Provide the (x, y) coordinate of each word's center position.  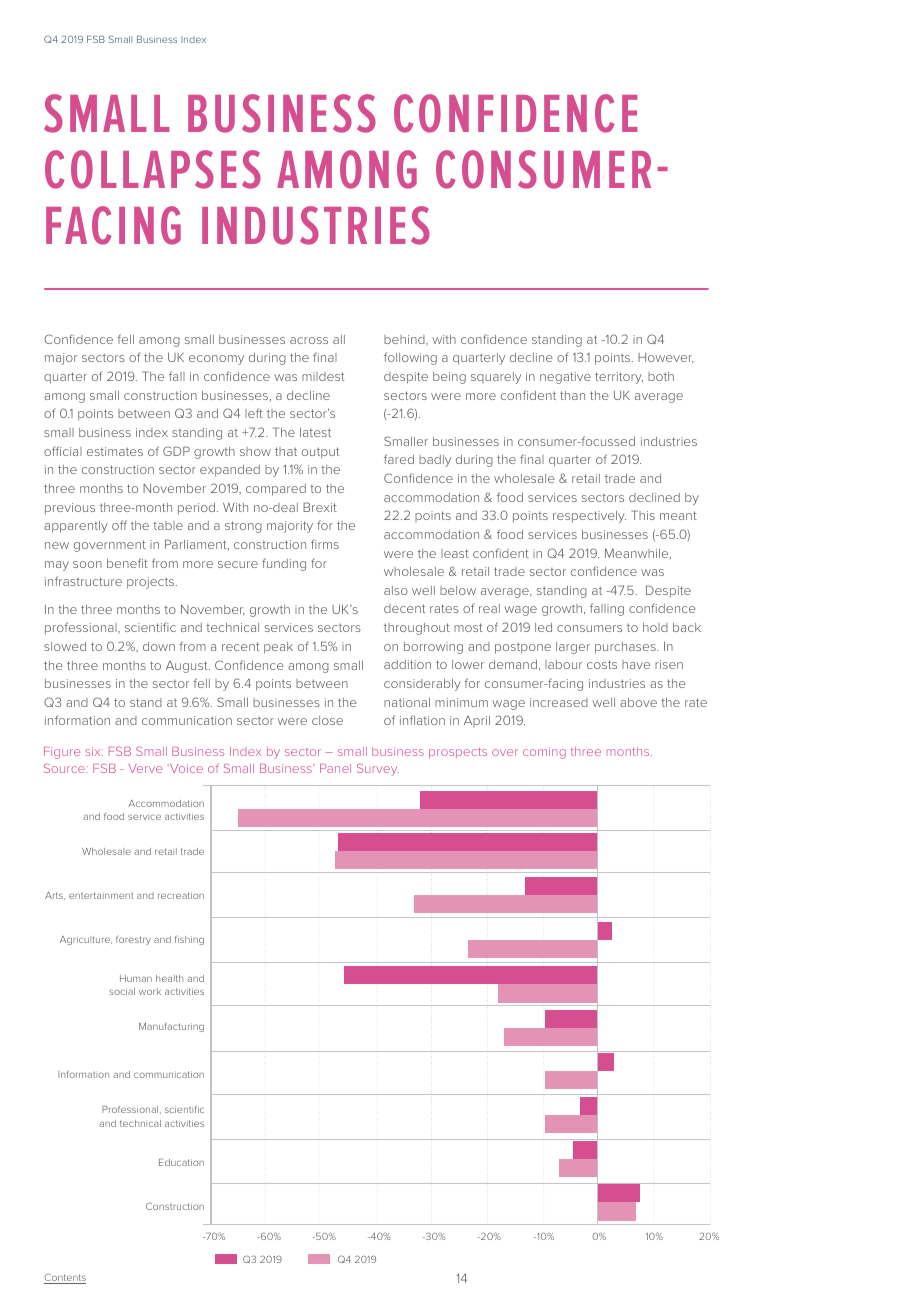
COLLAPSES (153, 169)
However (666, 358)
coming (544, 753)
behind (405, 340)
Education (181, 1162)
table (168, 525)
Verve (145, 768)
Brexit (320, 507)
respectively (589, 517)
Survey (378, 770)
